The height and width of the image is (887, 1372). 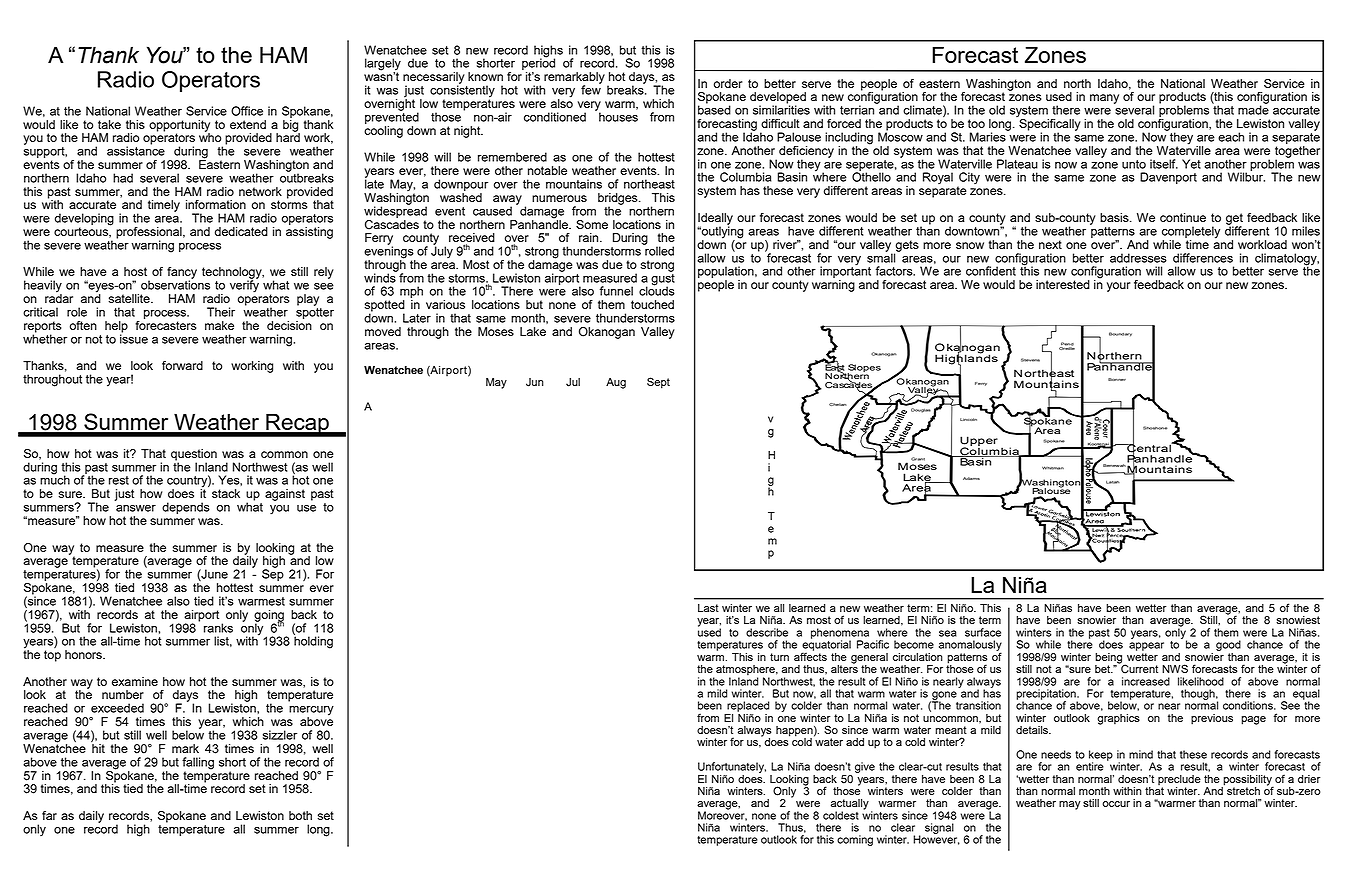 What do you see at coordinates (663, 279) in the image?
I see `gust` at bounding box center [663, 279].
